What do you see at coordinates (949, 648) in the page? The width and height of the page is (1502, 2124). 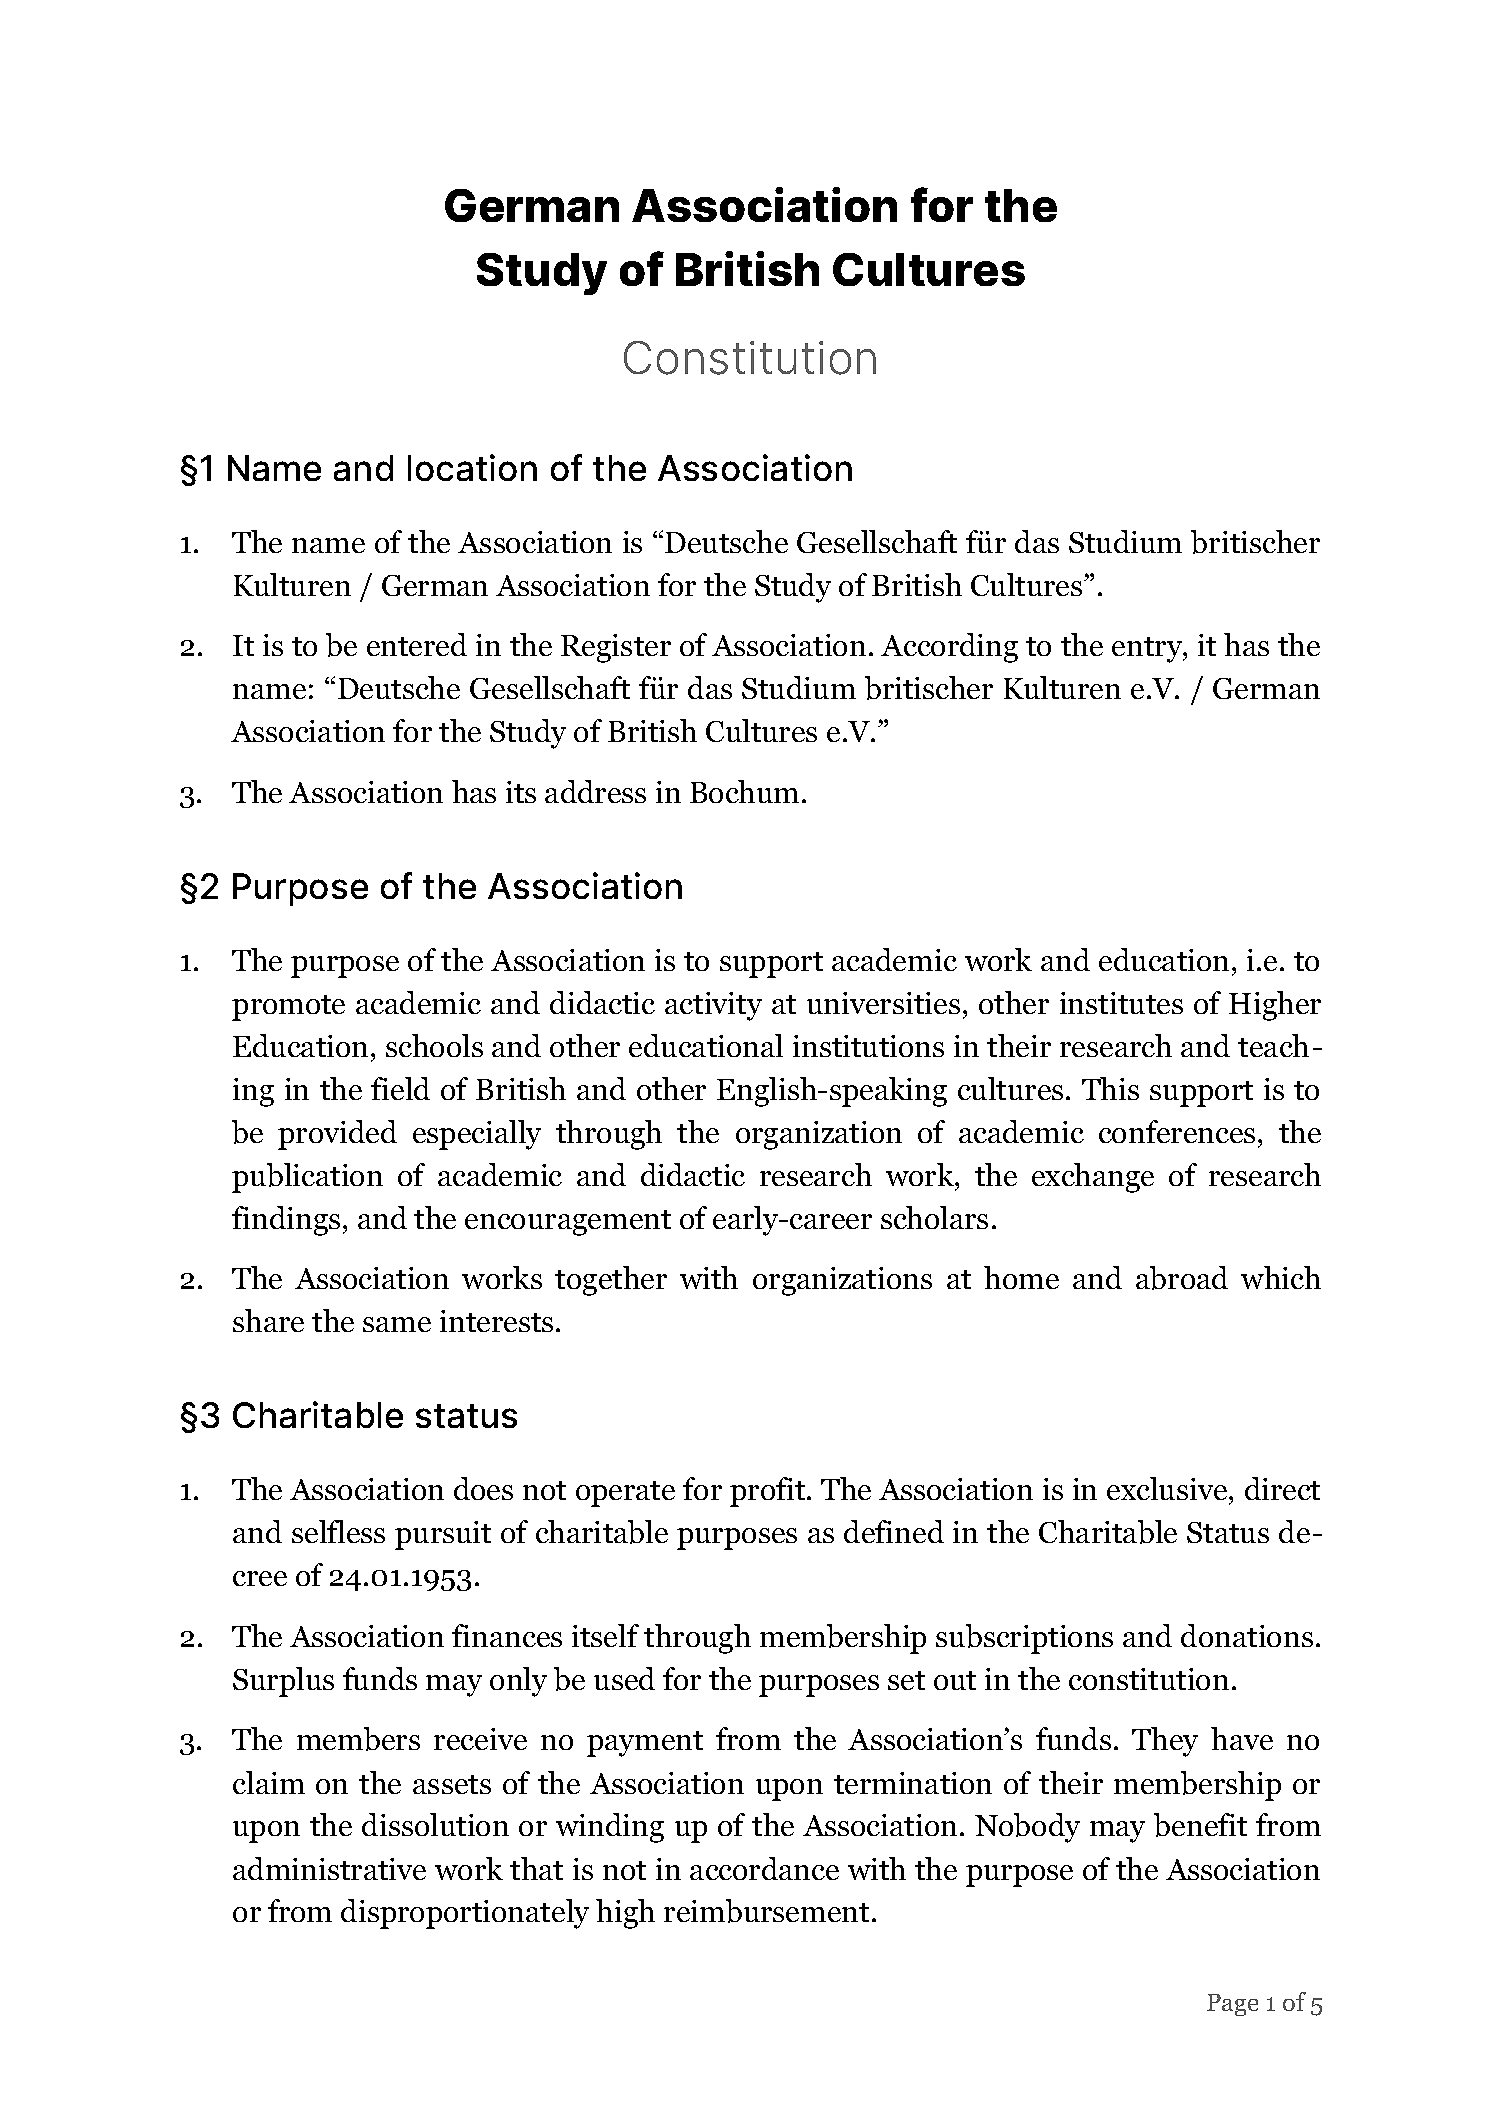 I see `According` at bounding box center [949, 648].
